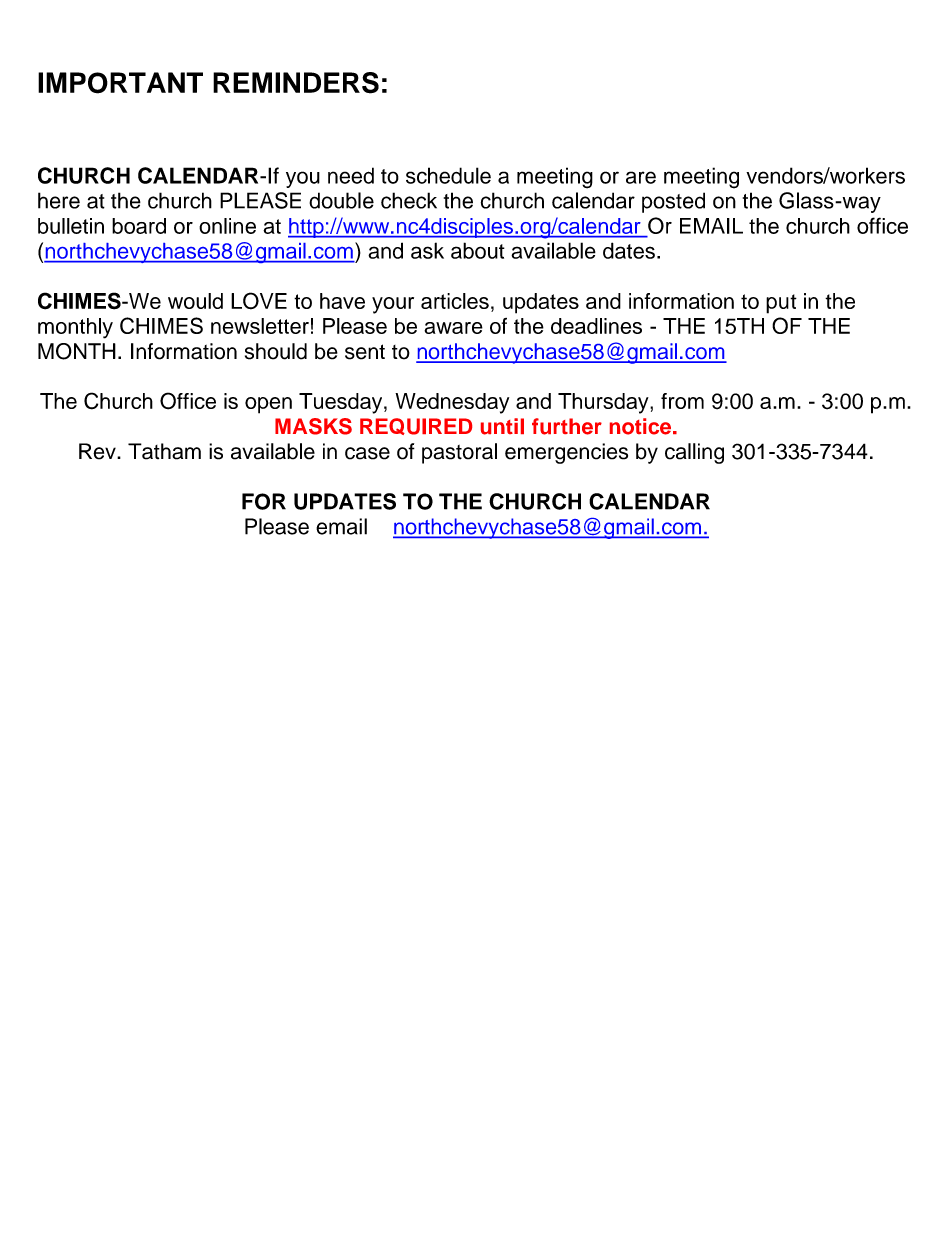 Image resolution: width=952 pixels, height=1233 pixels. What do you see at coordinates (448, 175) in the screenshot?
I see `schedule` at bounding box center [448, 175].
